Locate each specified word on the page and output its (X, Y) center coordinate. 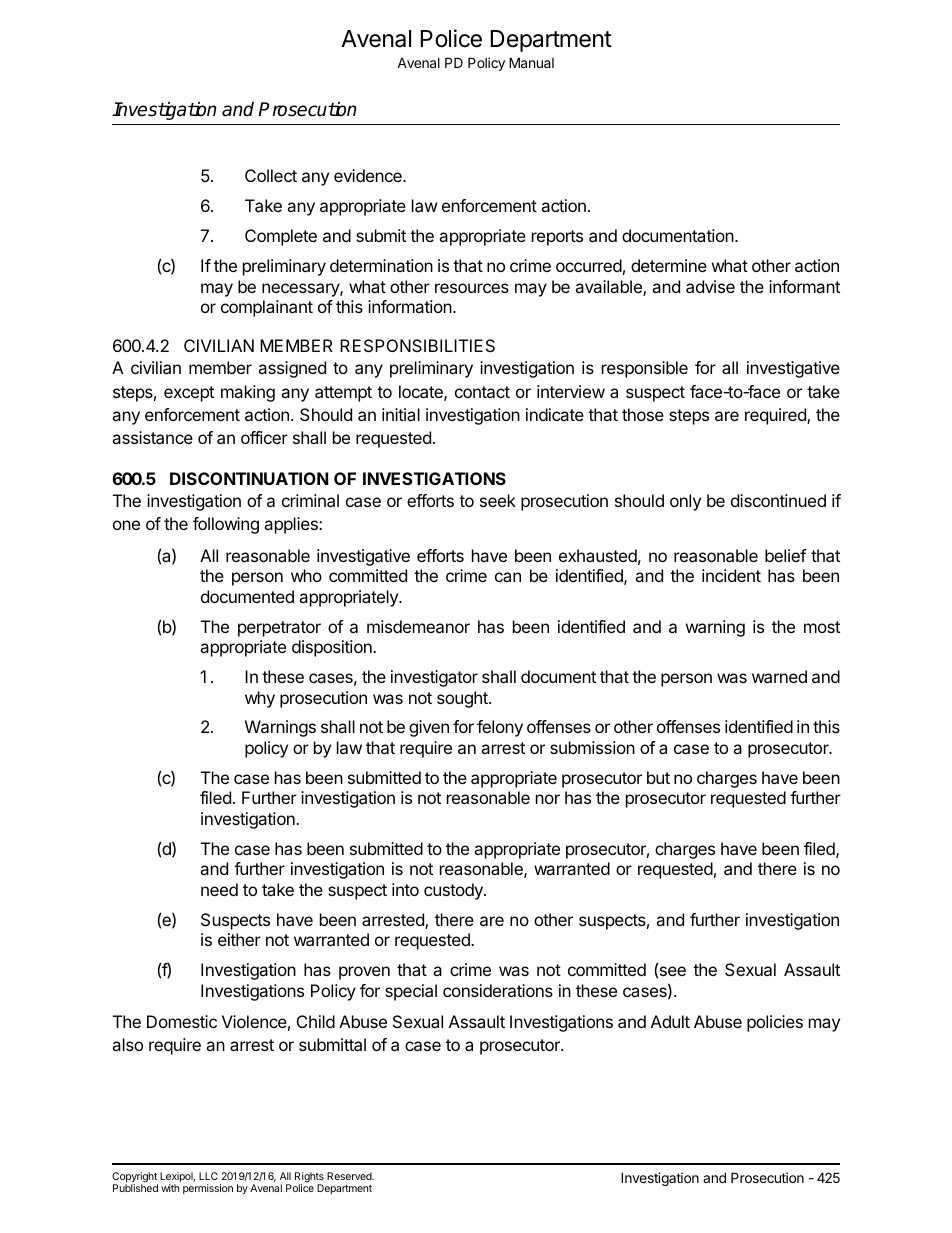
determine (669, 265)
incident (731, 575)
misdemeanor (418, 626)
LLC (208, 1176)
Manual (531, 62)
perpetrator (279, 629)
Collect (271, 175)
